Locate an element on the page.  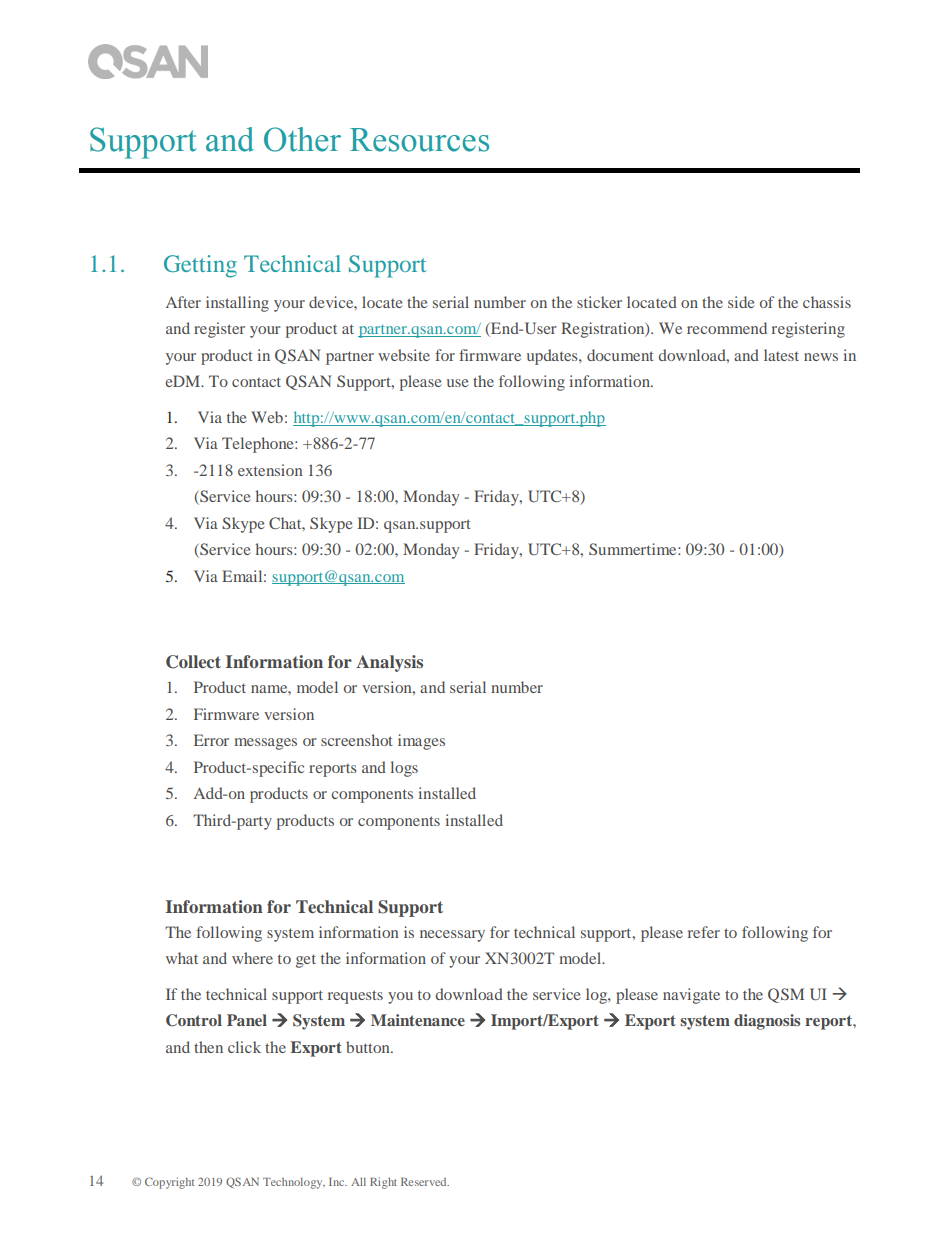
images is located at coordinates (421, 742).
